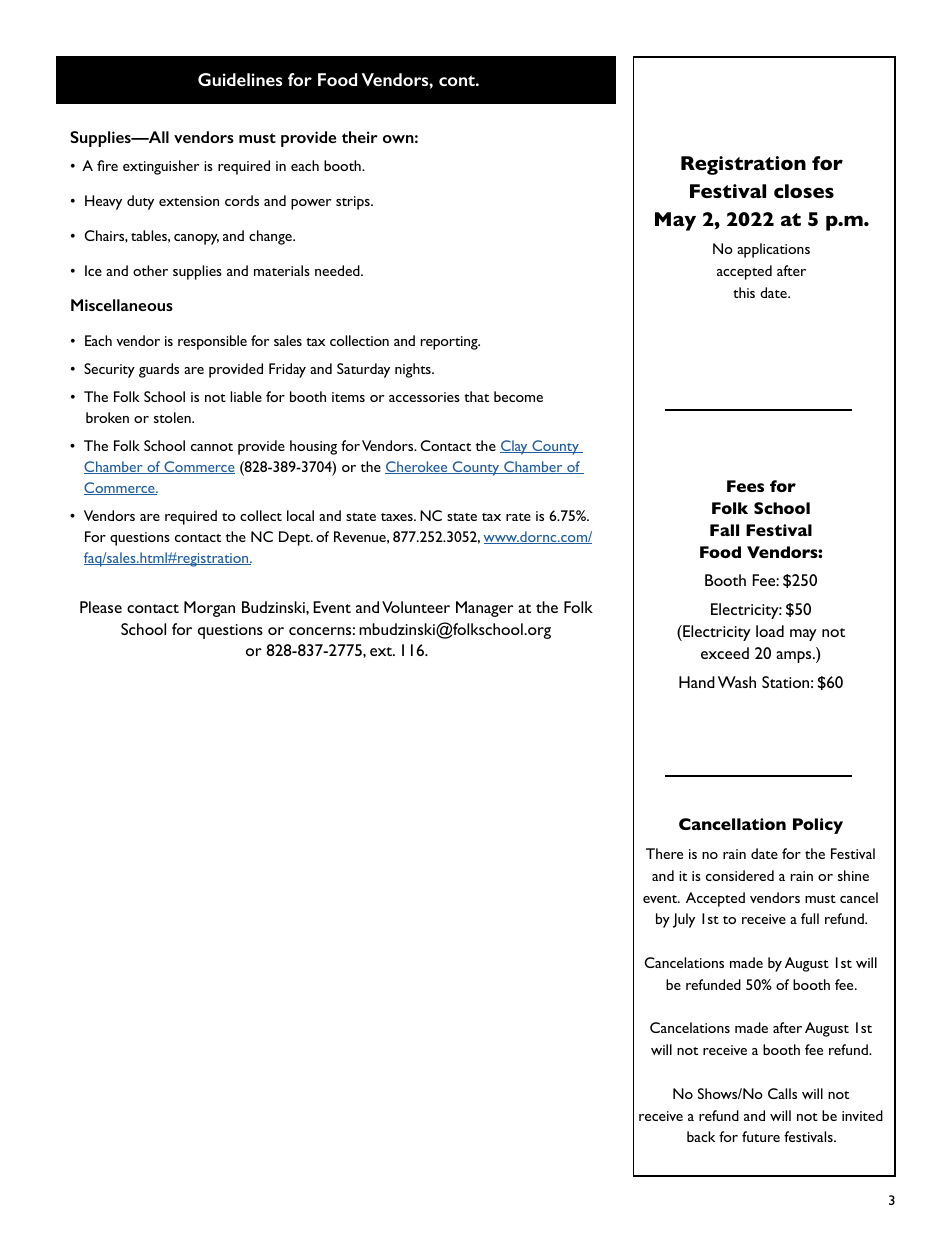  What do you see at coordinates (701, 1136) in the image?
I see `back` at bounding box center [701, 1136].
